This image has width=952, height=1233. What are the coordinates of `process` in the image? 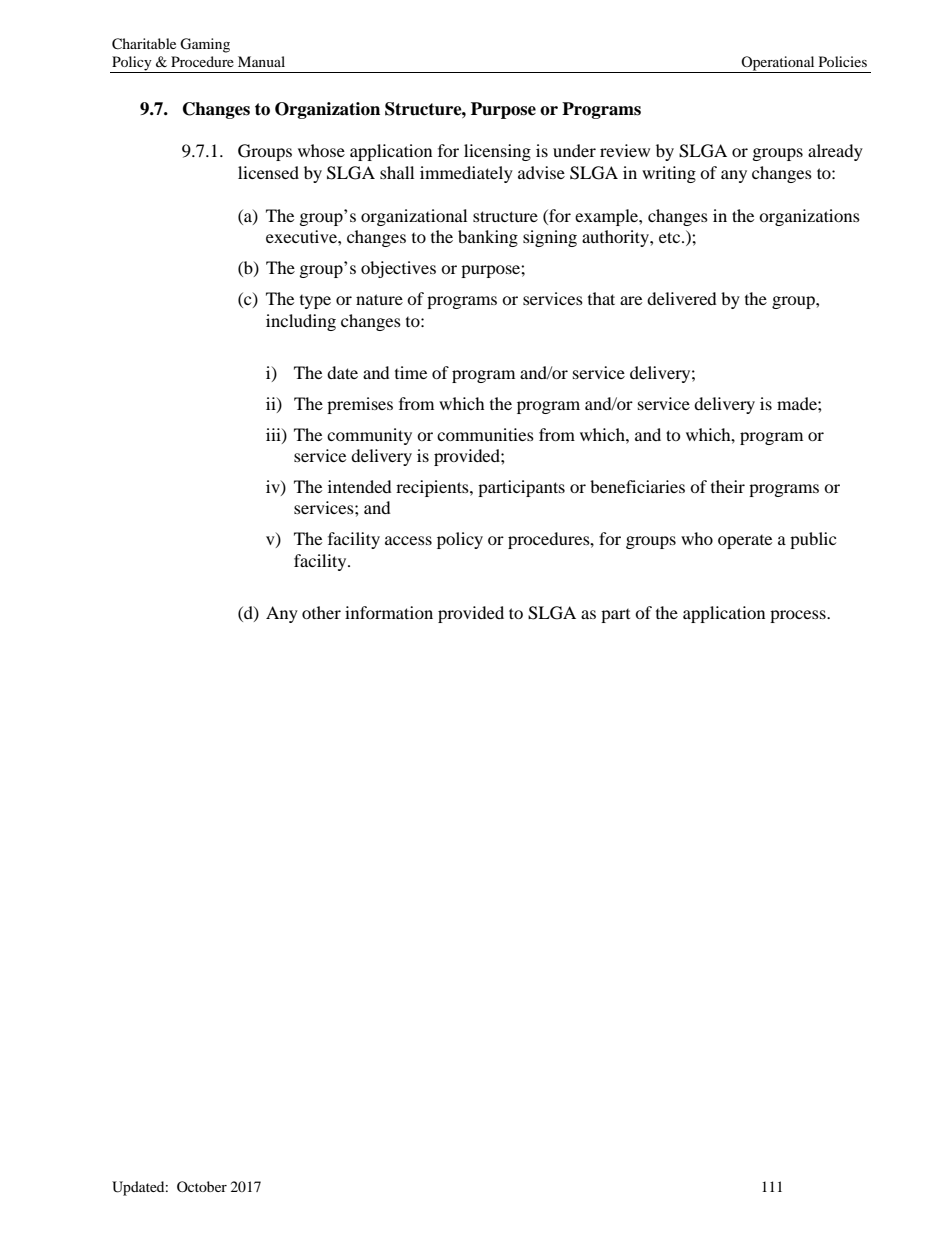 It's located at (799, 616).
